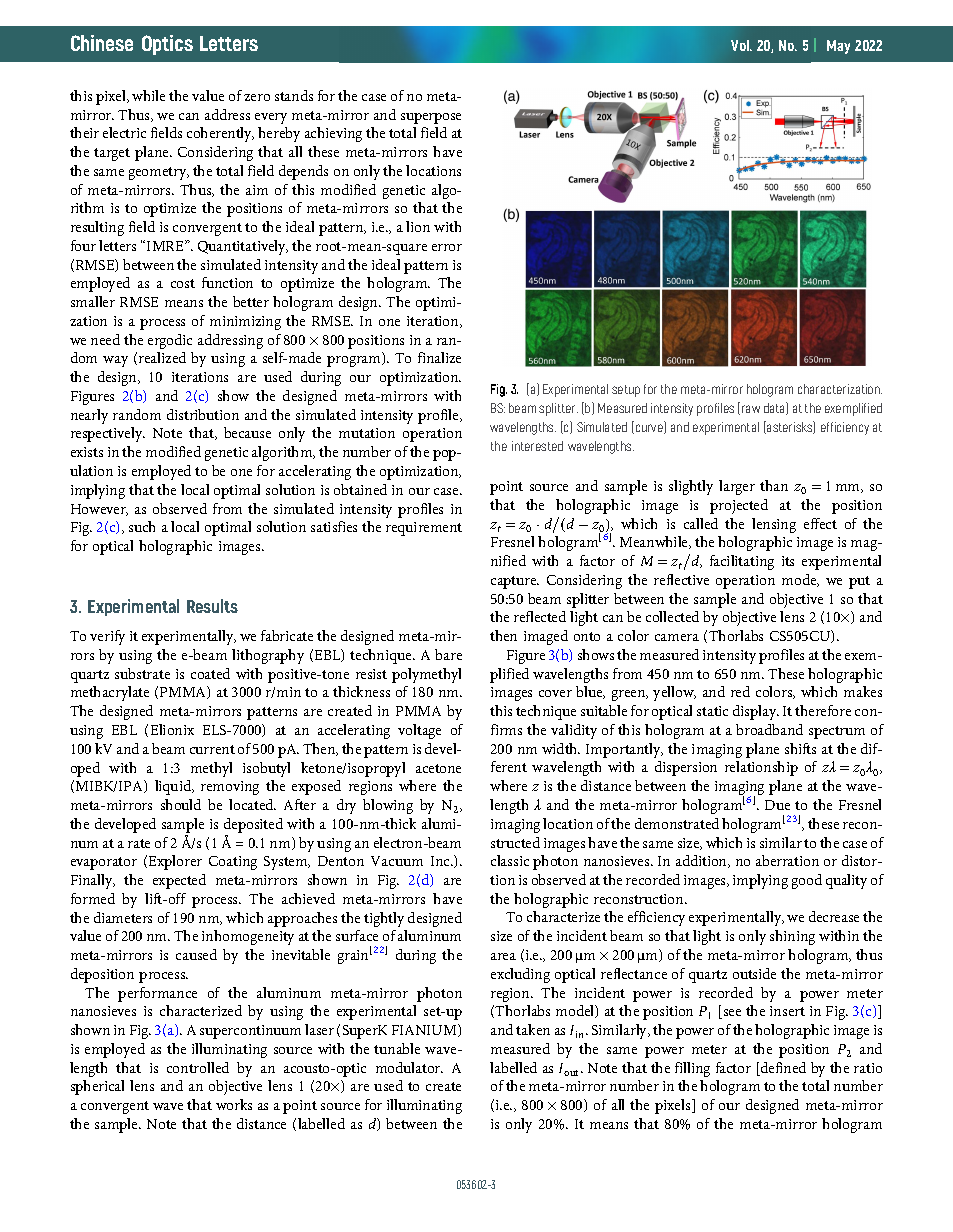  I want to click on classic, so click(510, 860).
